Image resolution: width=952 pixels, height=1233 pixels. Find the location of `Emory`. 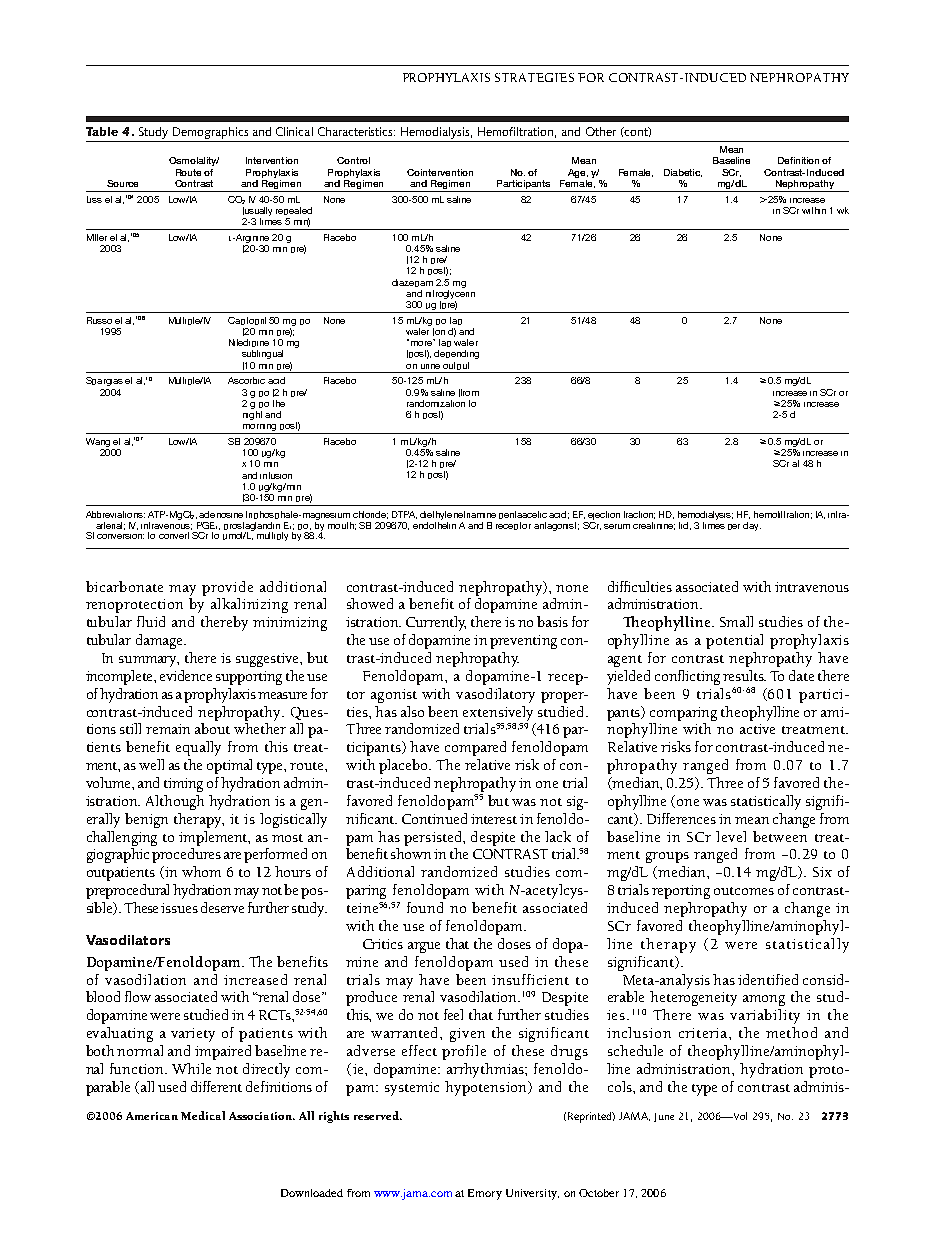

Emory is located at coordinates (485, 1194).
